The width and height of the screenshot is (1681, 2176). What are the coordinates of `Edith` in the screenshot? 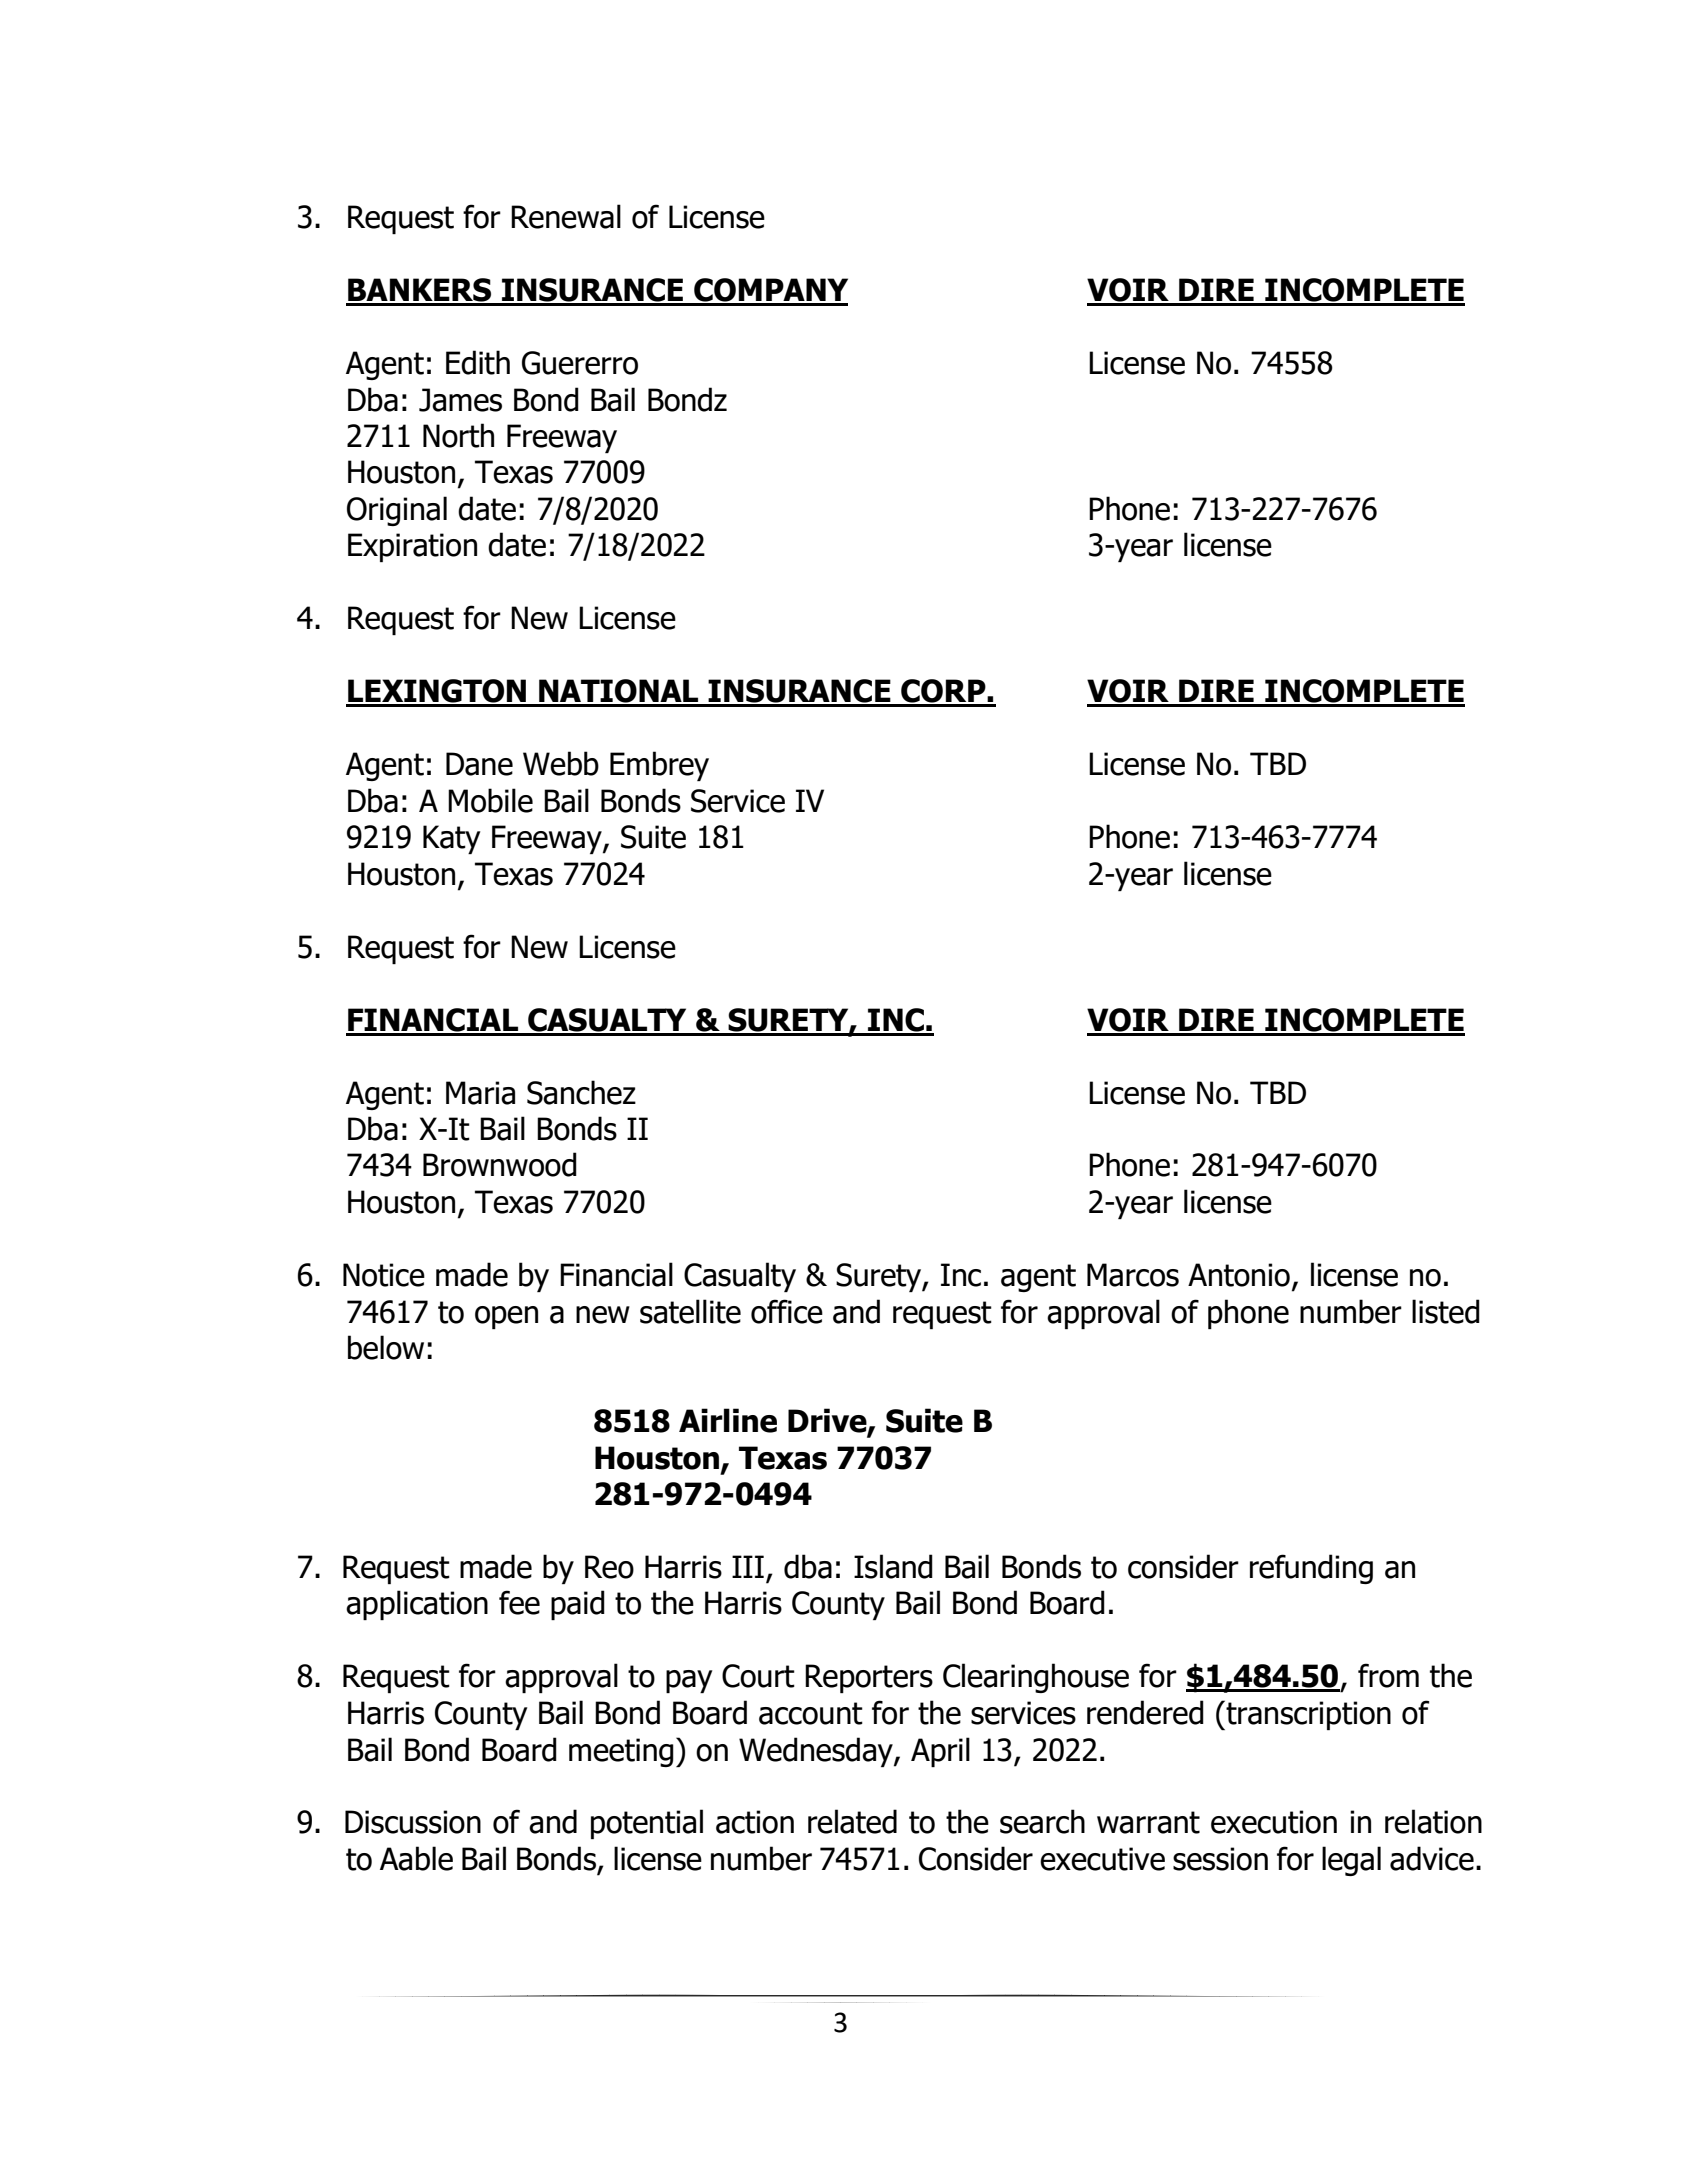 It's located at (478, 362).
